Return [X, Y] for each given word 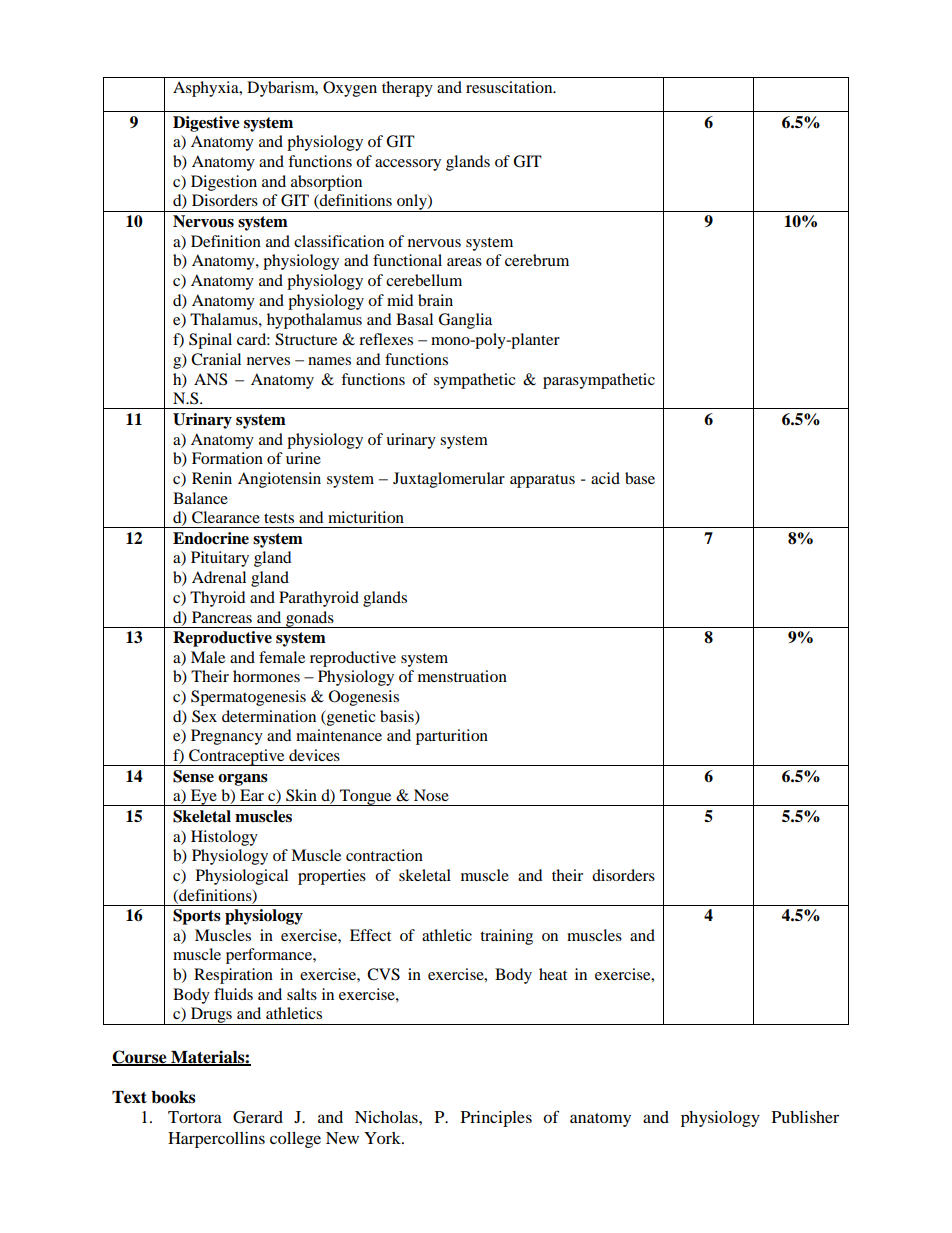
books [173, 1097]
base [640, 478]
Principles [496, 1119]
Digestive [206, 124]
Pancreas [222, 617]
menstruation [462, 676]
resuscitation [510, 87]
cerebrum [537, 260]
